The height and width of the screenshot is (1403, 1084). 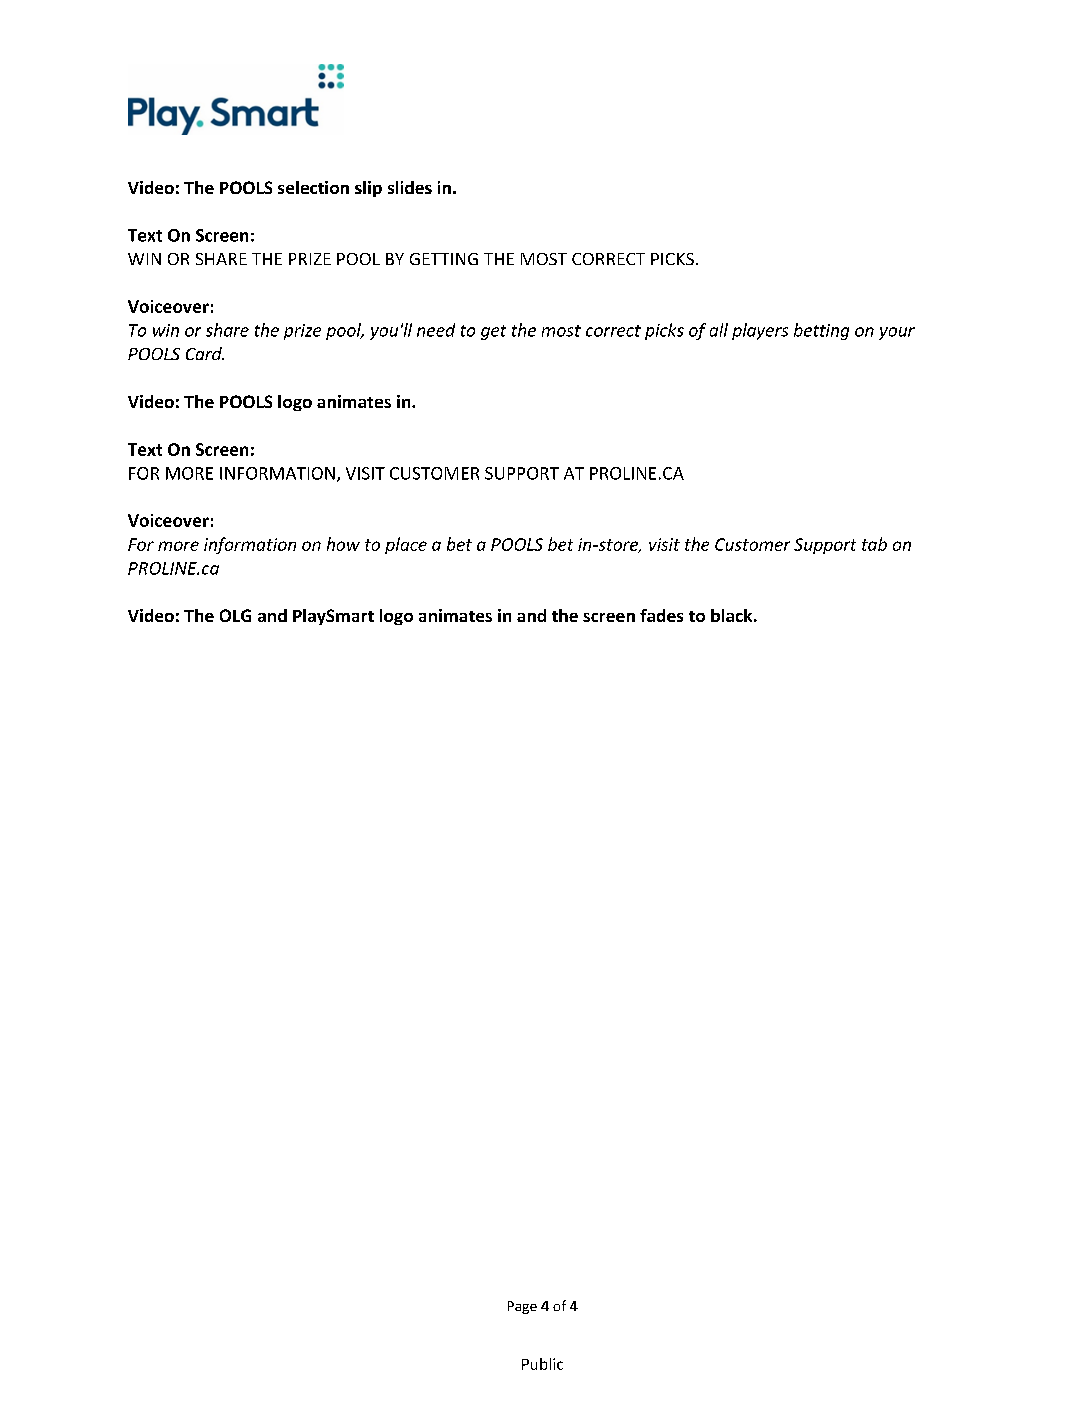 I want to click on Page, so click(x=522, y=1307).
